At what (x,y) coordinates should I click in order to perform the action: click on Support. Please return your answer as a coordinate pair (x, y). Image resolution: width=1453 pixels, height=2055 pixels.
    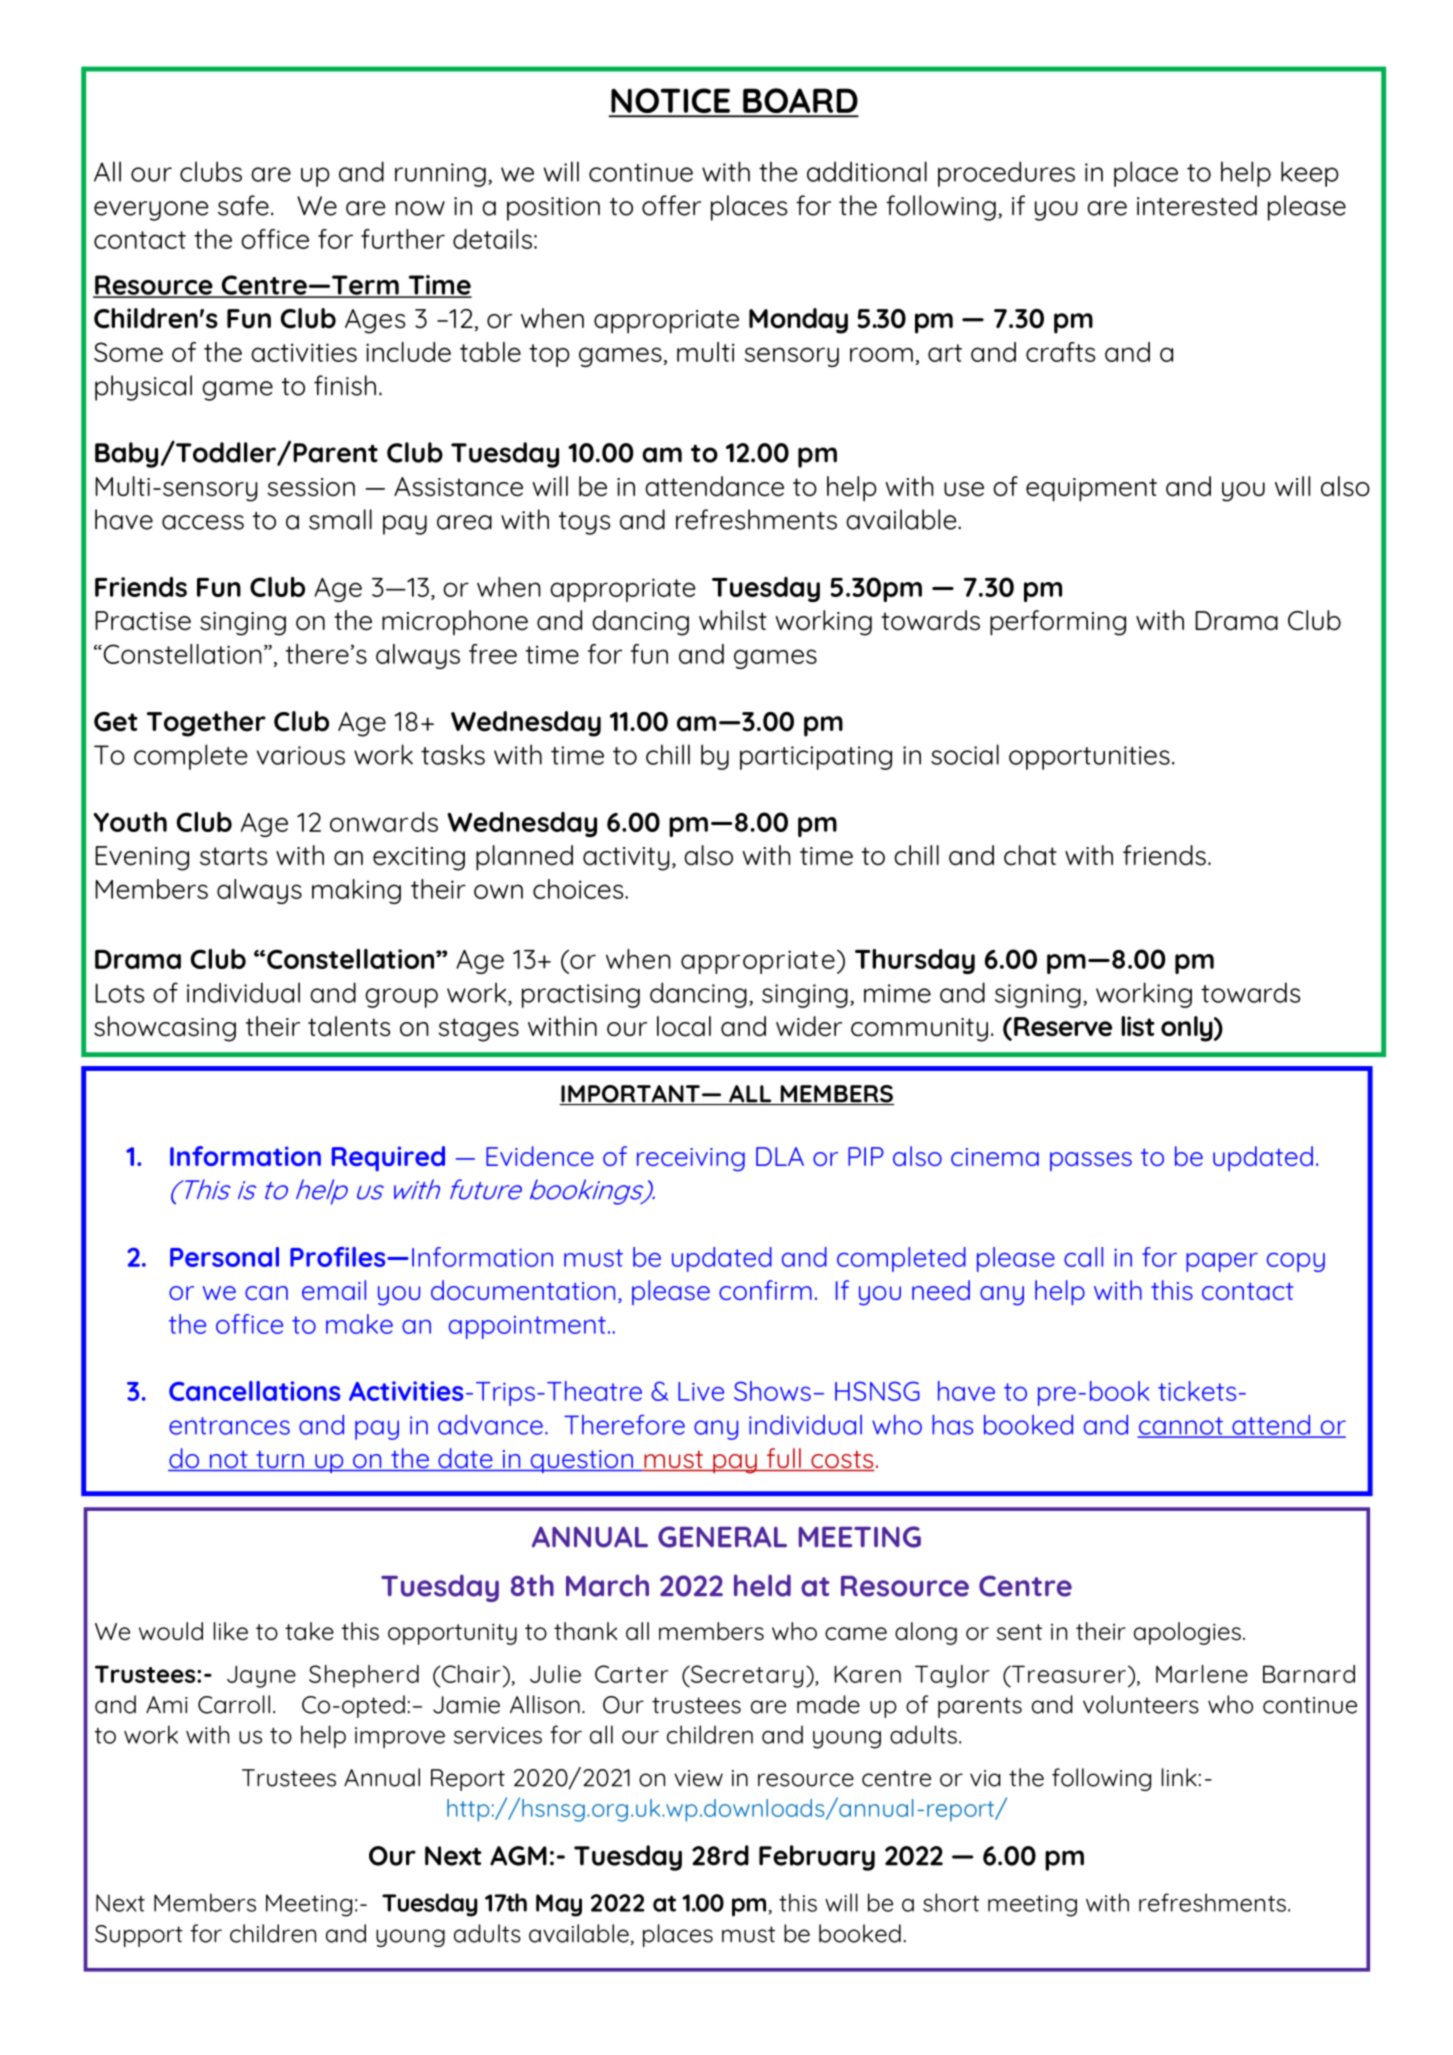
    Looking at the image, I should click on (139, 1936).
